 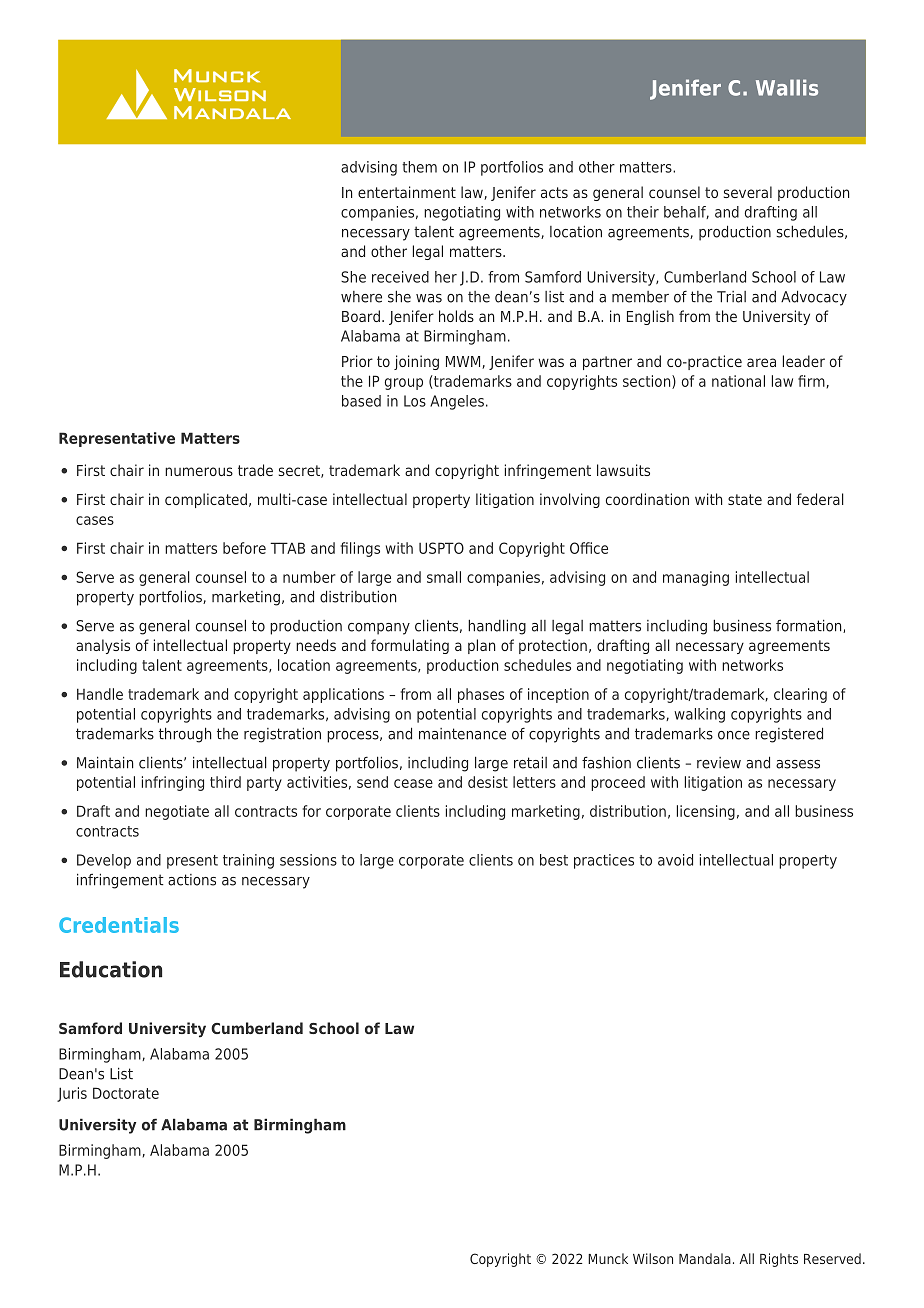 What do you see at coordinates (464, 362) in the screenshot?
I see `MWM` at bounding box center [464, 362].
